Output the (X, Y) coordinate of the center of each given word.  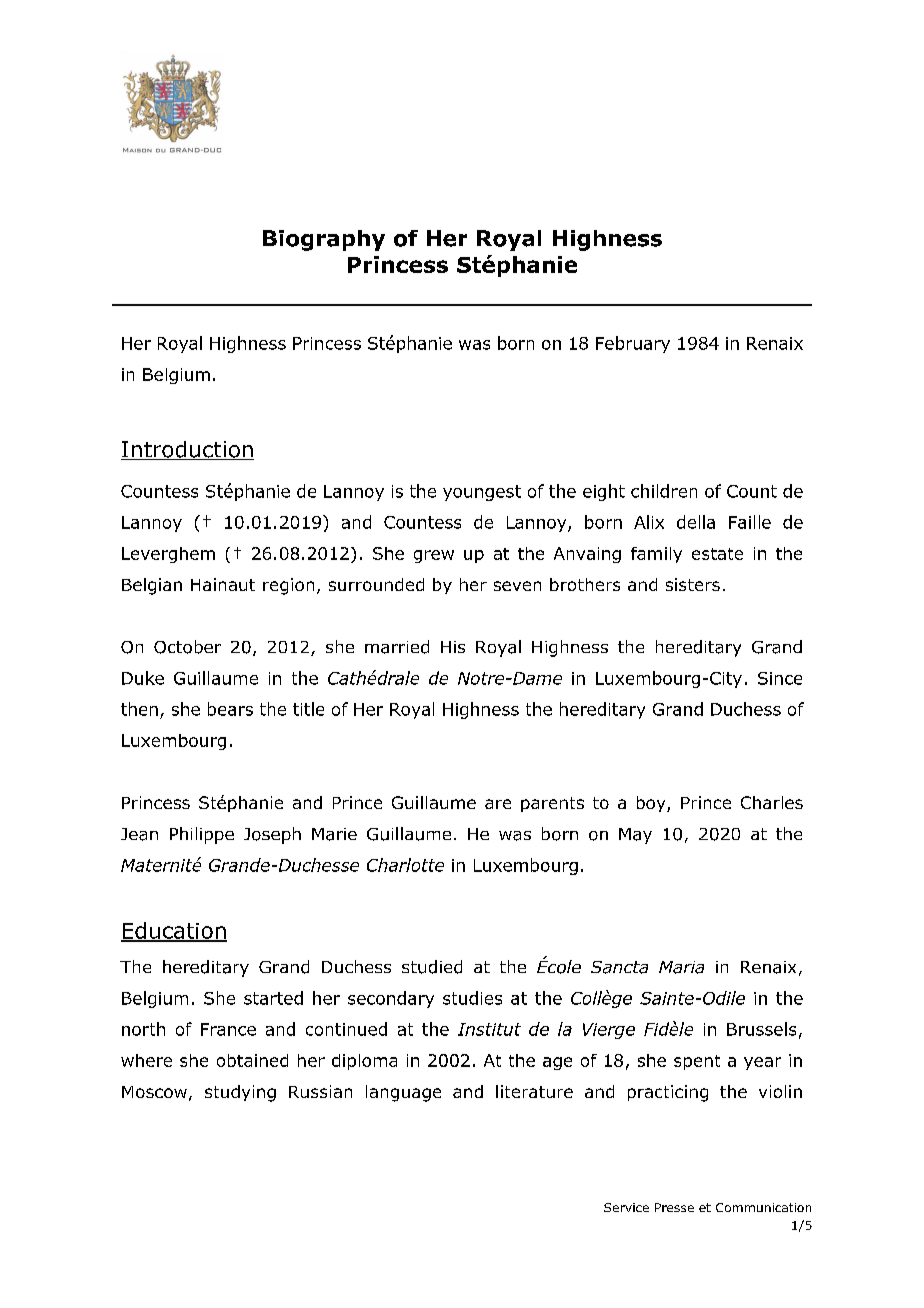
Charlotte (405, 865)
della (696, 522)
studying (240, 1093)
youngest (482, 493)
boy (652, 804)
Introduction (187, 450)
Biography (324, 240)
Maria (681, 967)
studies (472, 998)
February (633, 344)
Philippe (202, 835)
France (228, 1029)
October (187, 647)
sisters (693, 584)
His (453, 647)
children (664, 491)
